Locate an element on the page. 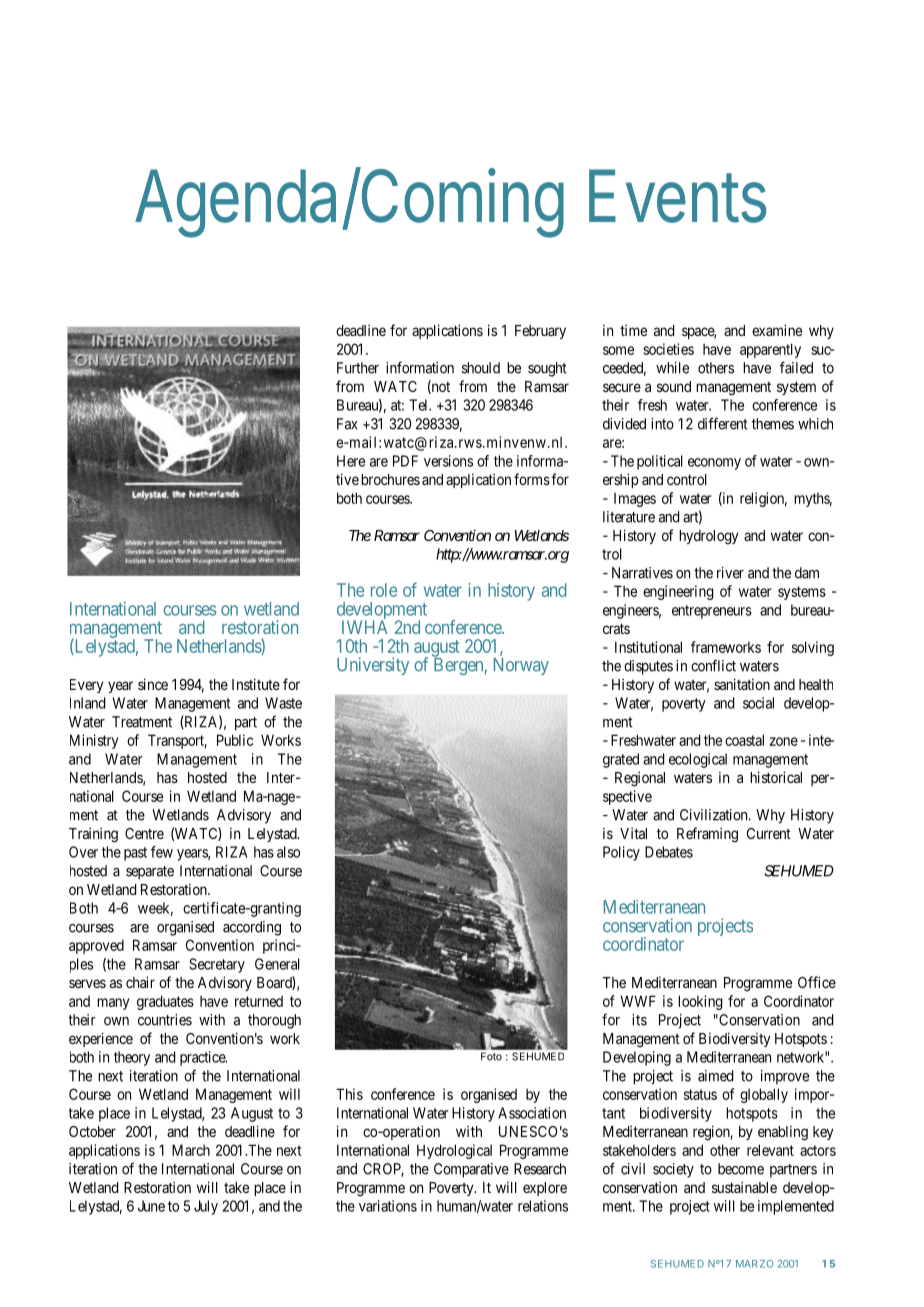  Events is located at coordinates (677, 196).
